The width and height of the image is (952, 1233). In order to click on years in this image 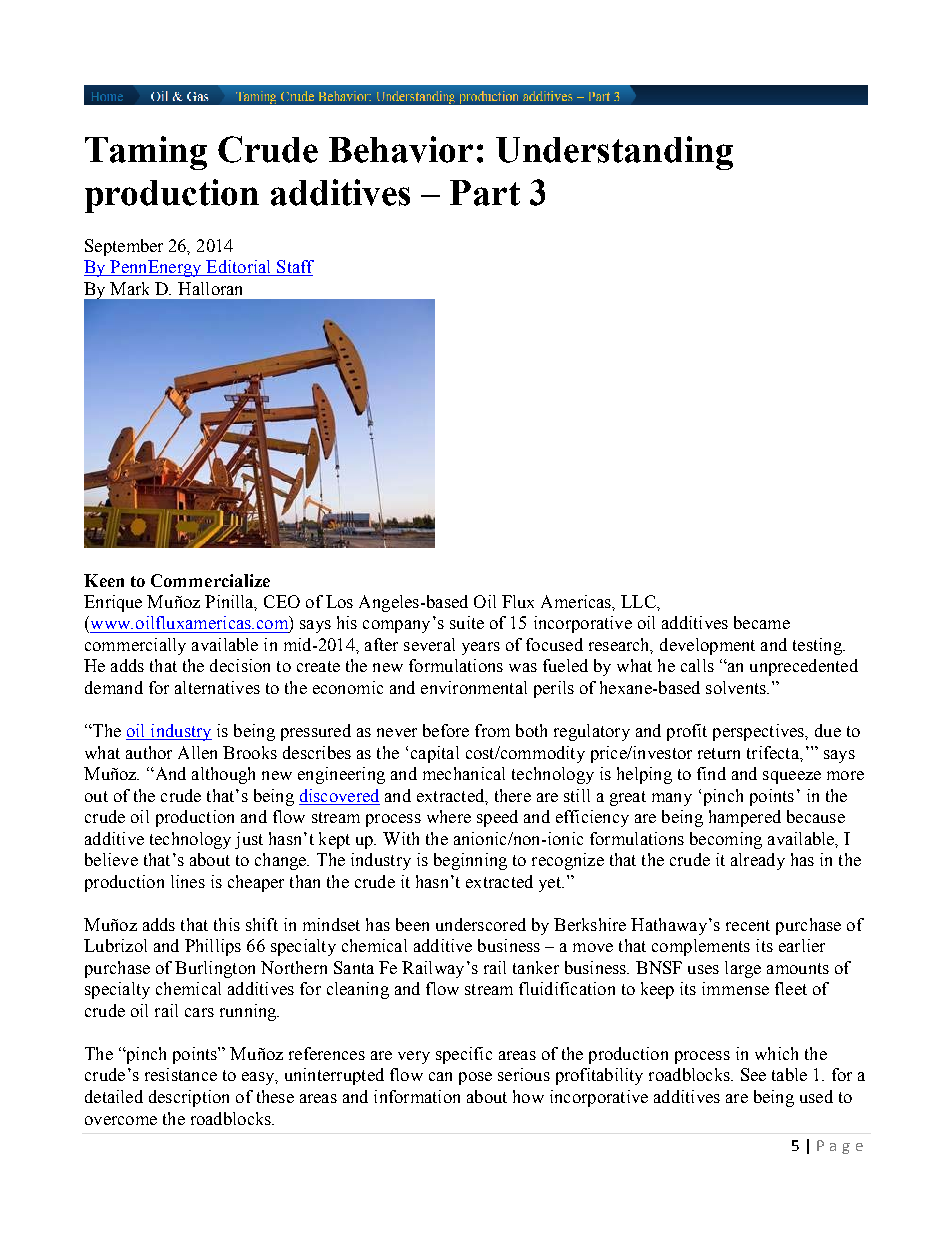, I will do `click(481, 648)`.
